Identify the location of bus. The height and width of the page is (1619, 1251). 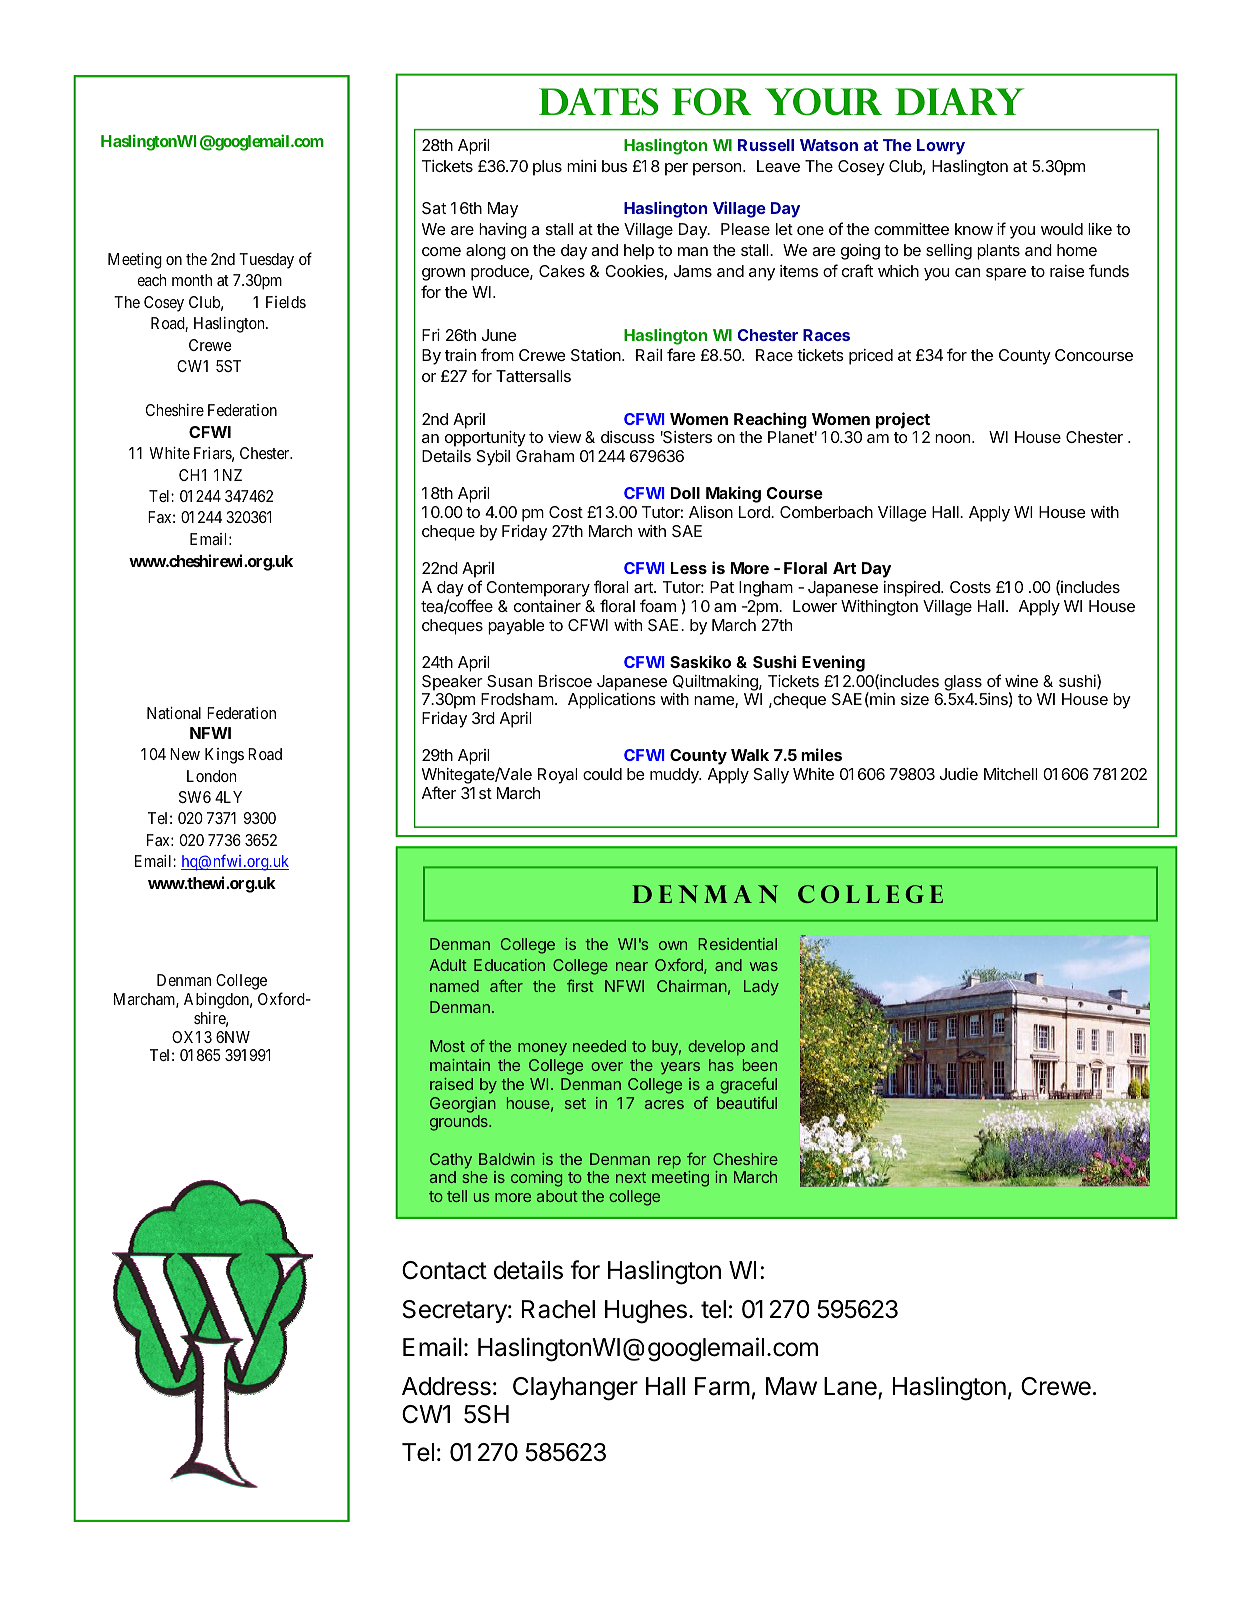
(614, 166).
